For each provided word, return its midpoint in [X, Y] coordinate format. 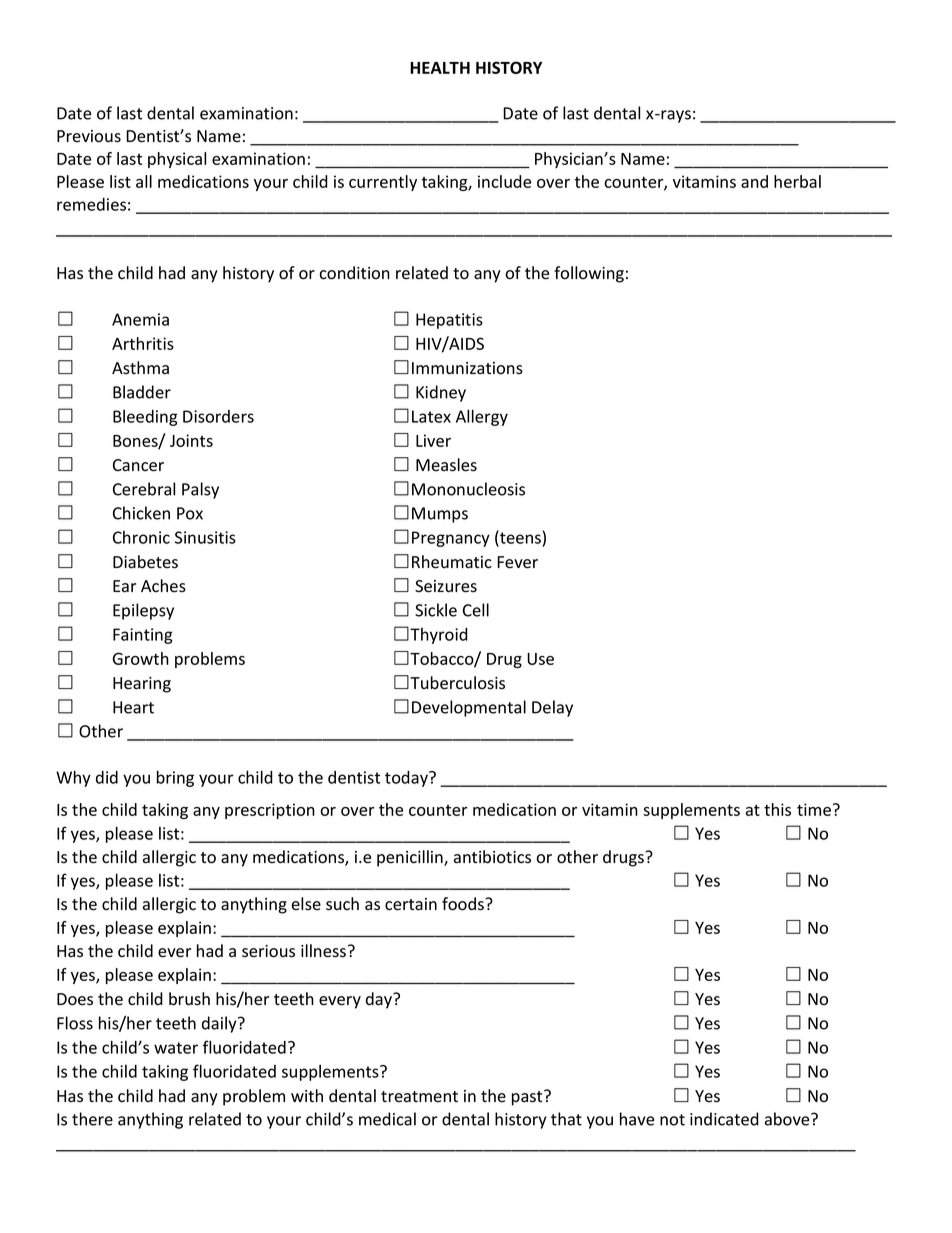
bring [175, 778]
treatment [419, 1097]
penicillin [411, 858]
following [589, 274]
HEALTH [440, 68]
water [176, 1048]
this [777, 809]
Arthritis [143, 343]
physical [177, 160]
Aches [163, 586]
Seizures [446, 586]
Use [540, 659]
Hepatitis [449, 321]
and [754, 181]
